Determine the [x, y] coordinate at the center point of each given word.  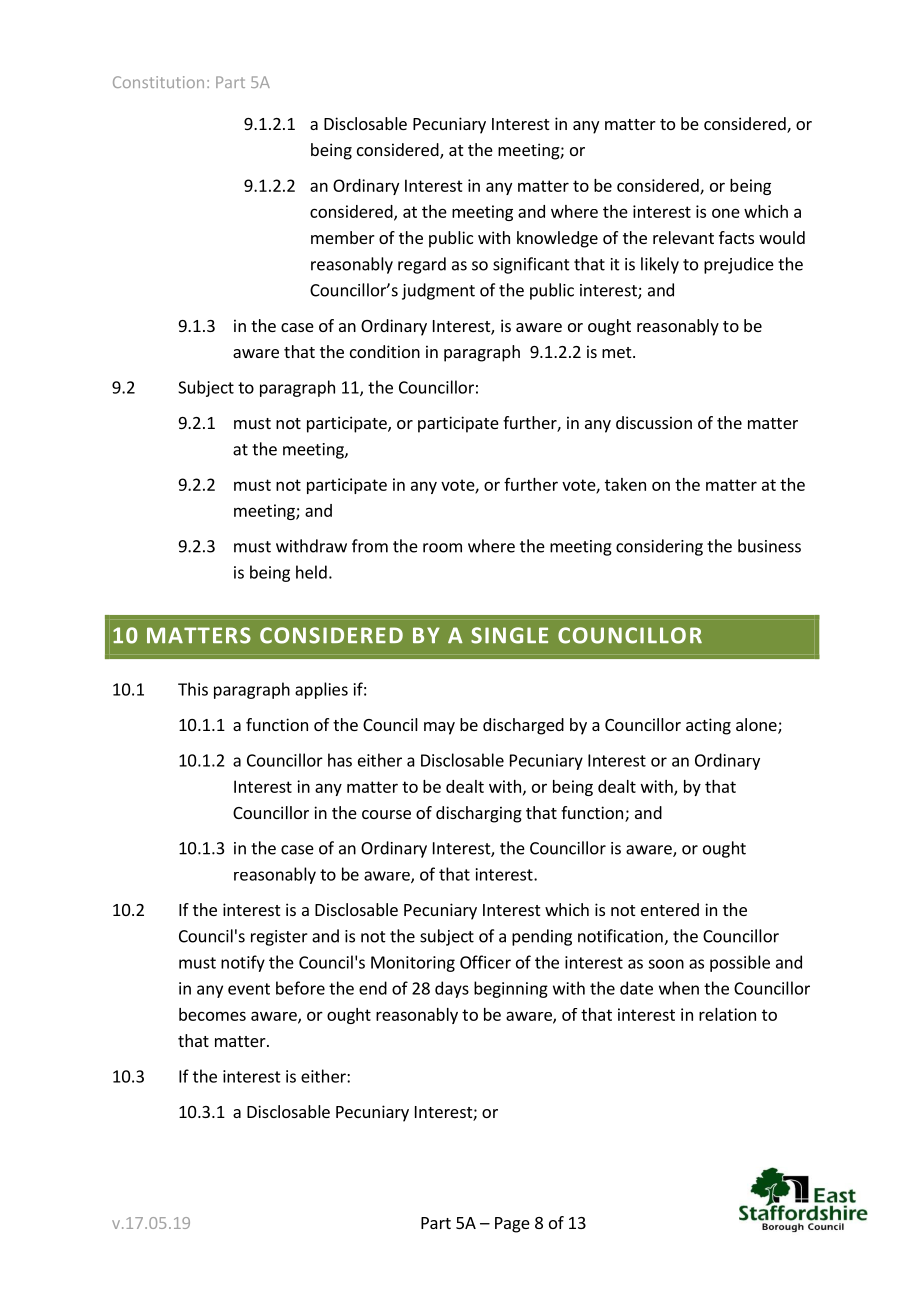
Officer [485, 962]
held [311, 572]
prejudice [739, 265]
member [343, 237]
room [442, 548]
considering [659, 547]
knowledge [557, 239]
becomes [212, 1014]
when [679, 988]
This [193, 689]
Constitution [158, 82]
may [439, 728]
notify [243, 963]
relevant [683, 237]
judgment [438, 291]
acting [708, 726]
